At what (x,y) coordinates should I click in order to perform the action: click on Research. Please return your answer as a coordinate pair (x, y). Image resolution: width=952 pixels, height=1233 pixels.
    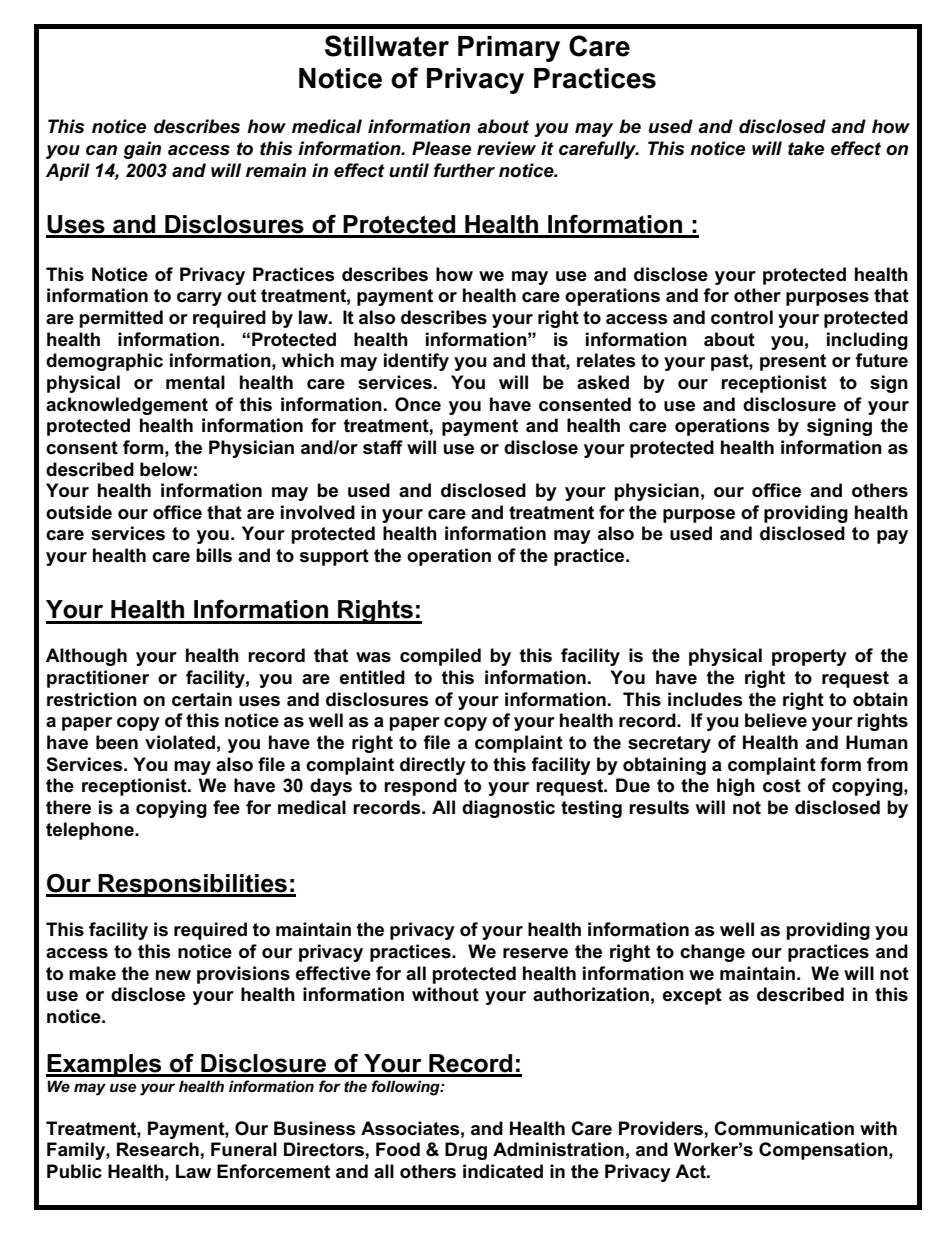
    Looking at the image, I should click on (158, 1149).
